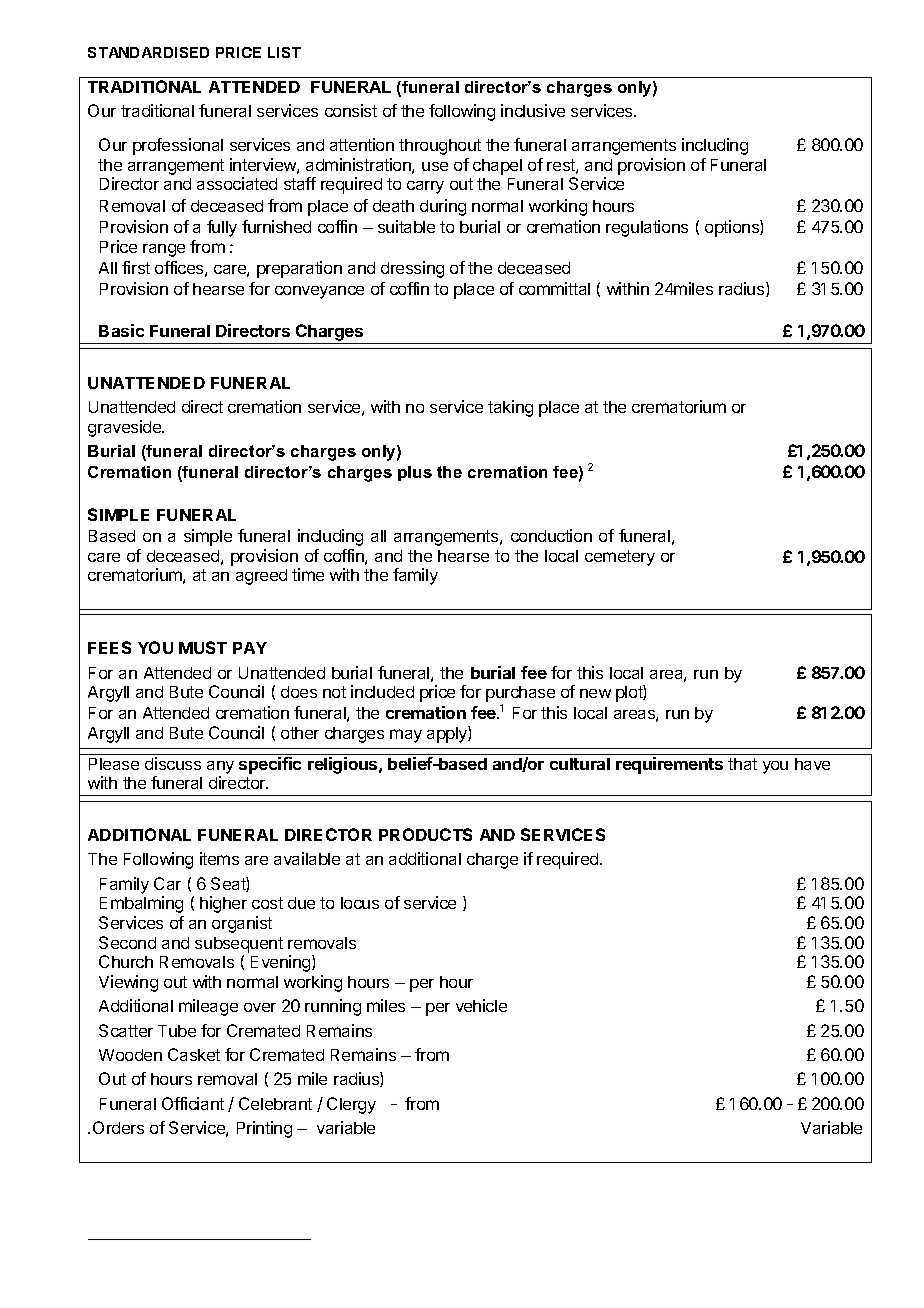 The height and width of the image is (1308, 924). Describe the element at coordinates (193, 1103) in the image. I see `Officiant` at that location.
